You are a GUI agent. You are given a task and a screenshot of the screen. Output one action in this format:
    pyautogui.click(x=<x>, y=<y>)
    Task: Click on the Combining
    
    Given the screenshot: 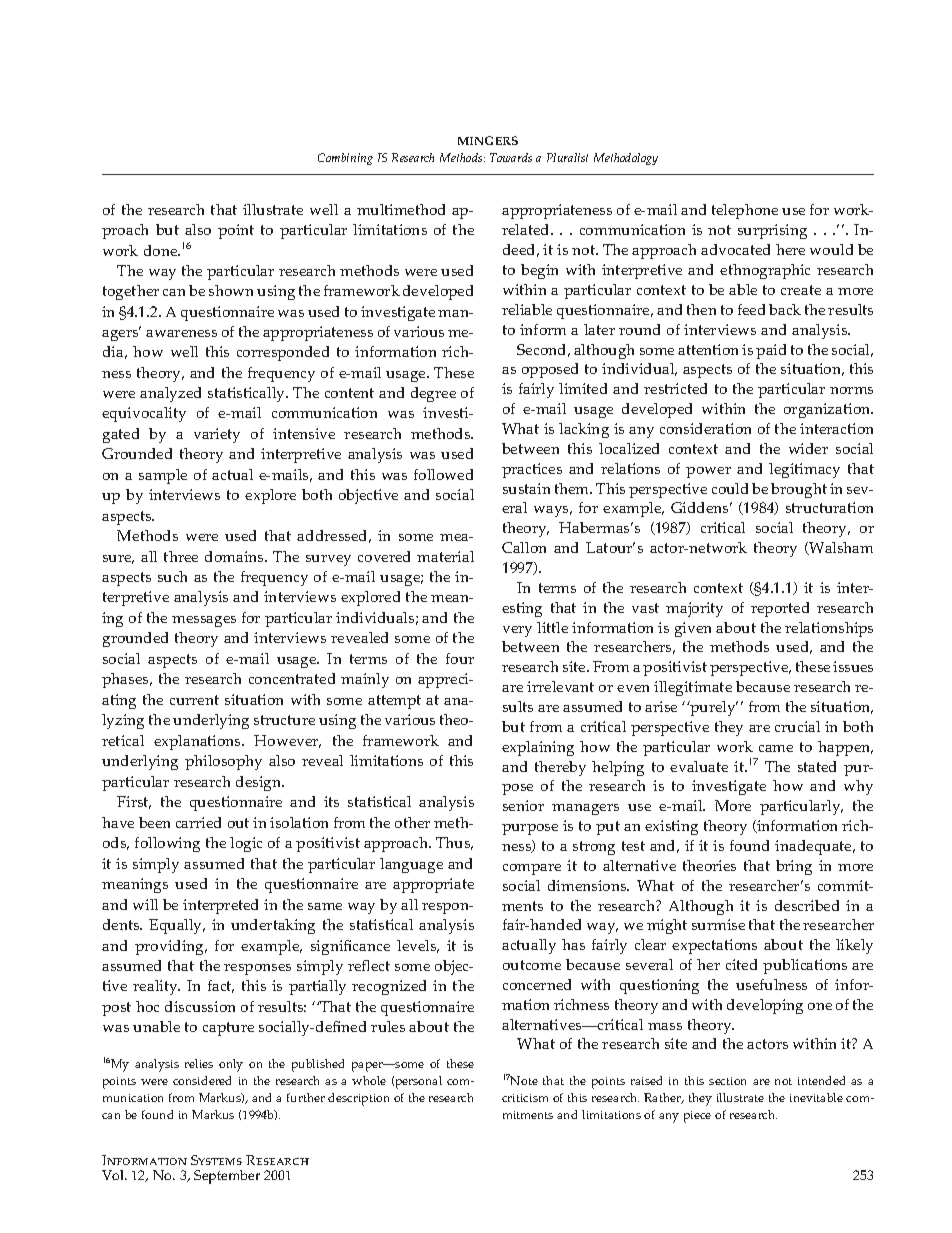 What is the action you would take?
    pyautogui.click(x=345, y=159)
